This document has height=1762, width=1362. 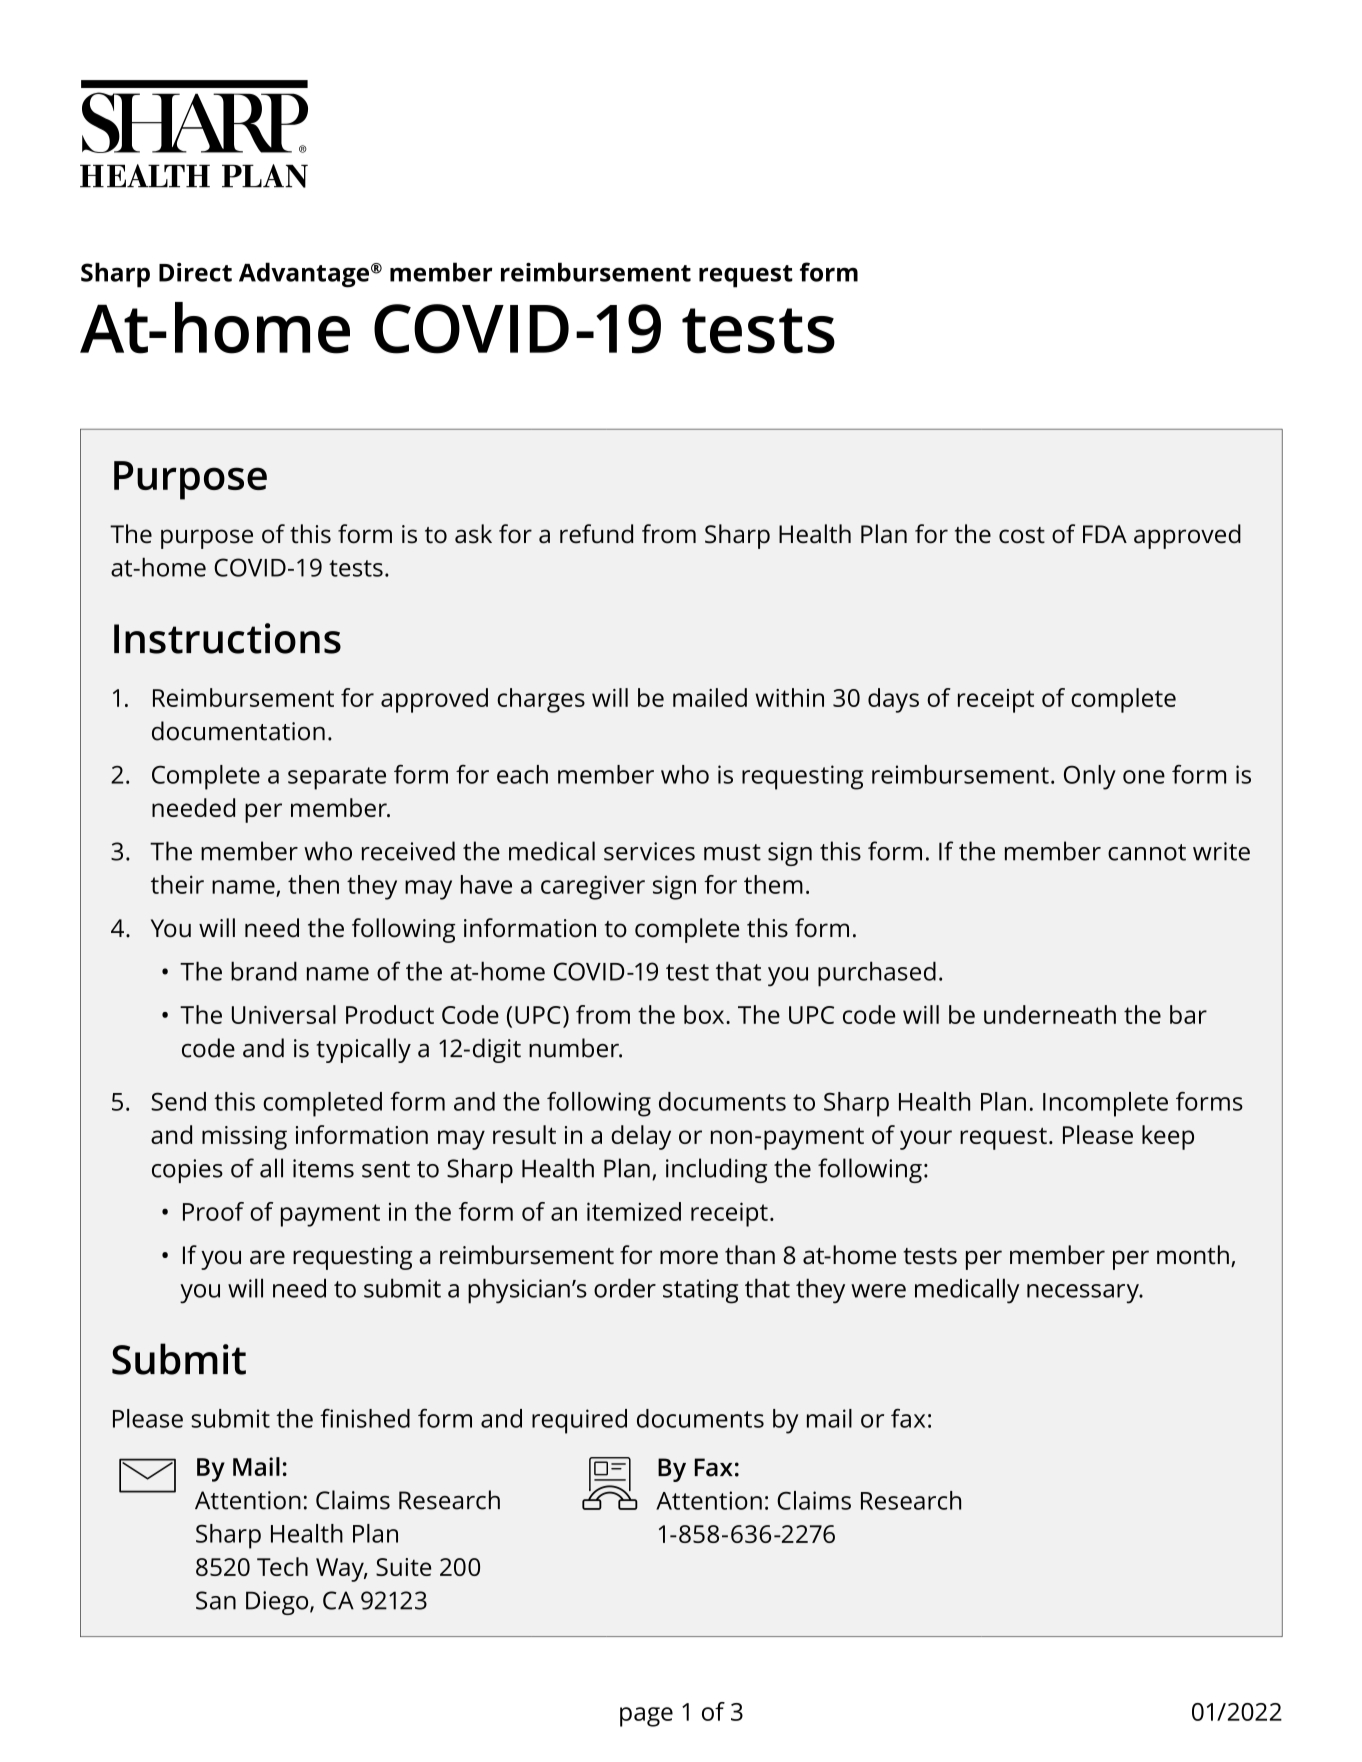 What do you see at coordinates (195, 272) in the document?
I see `Direct` at bounding box center [195, 272].
